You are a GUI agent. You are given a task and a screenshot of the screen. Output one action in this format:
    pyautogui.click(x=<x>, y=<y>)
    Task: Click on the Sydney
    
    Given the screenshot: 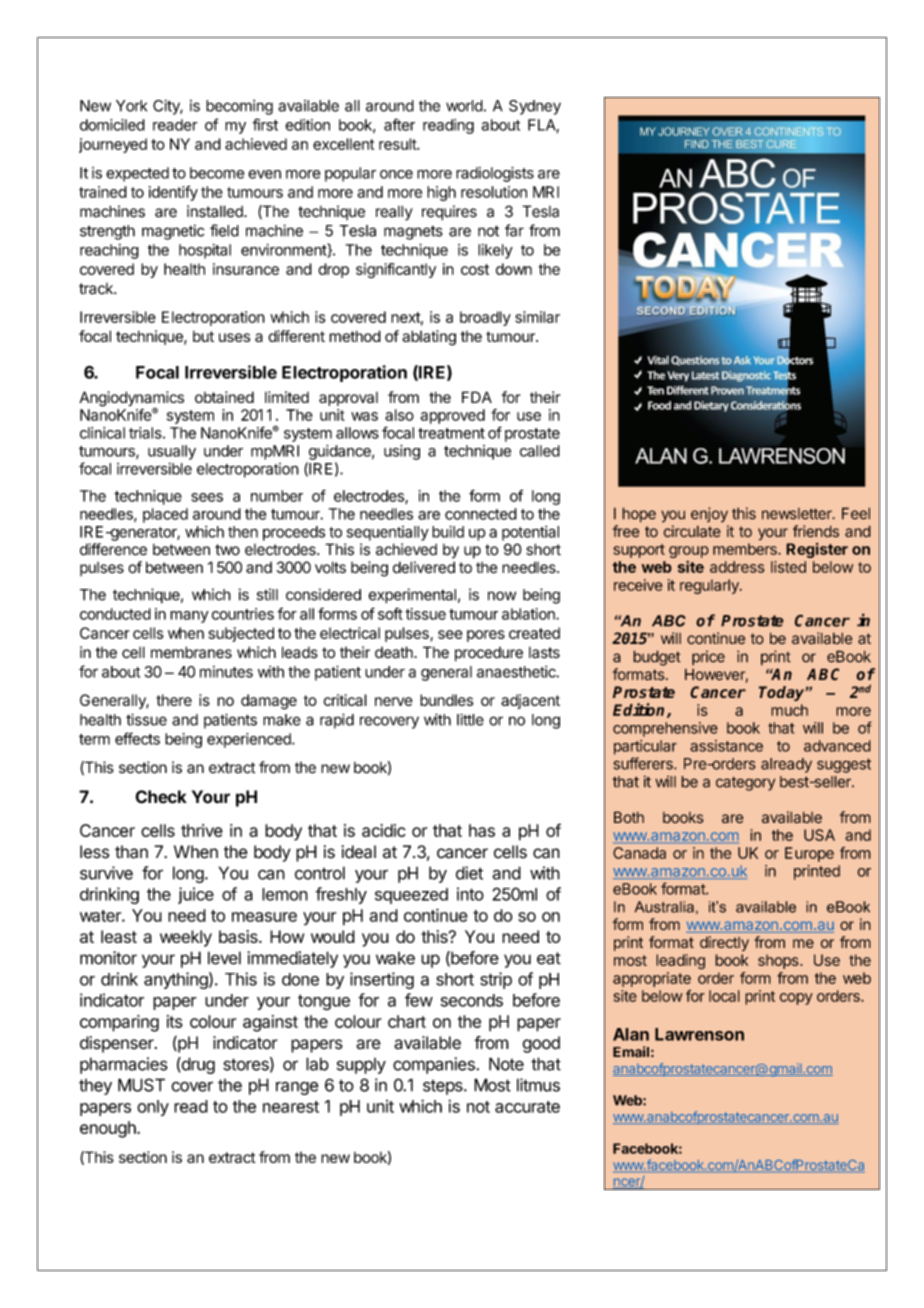 What is the action you would take?
    pyautogui.click(x=535, y=107)
